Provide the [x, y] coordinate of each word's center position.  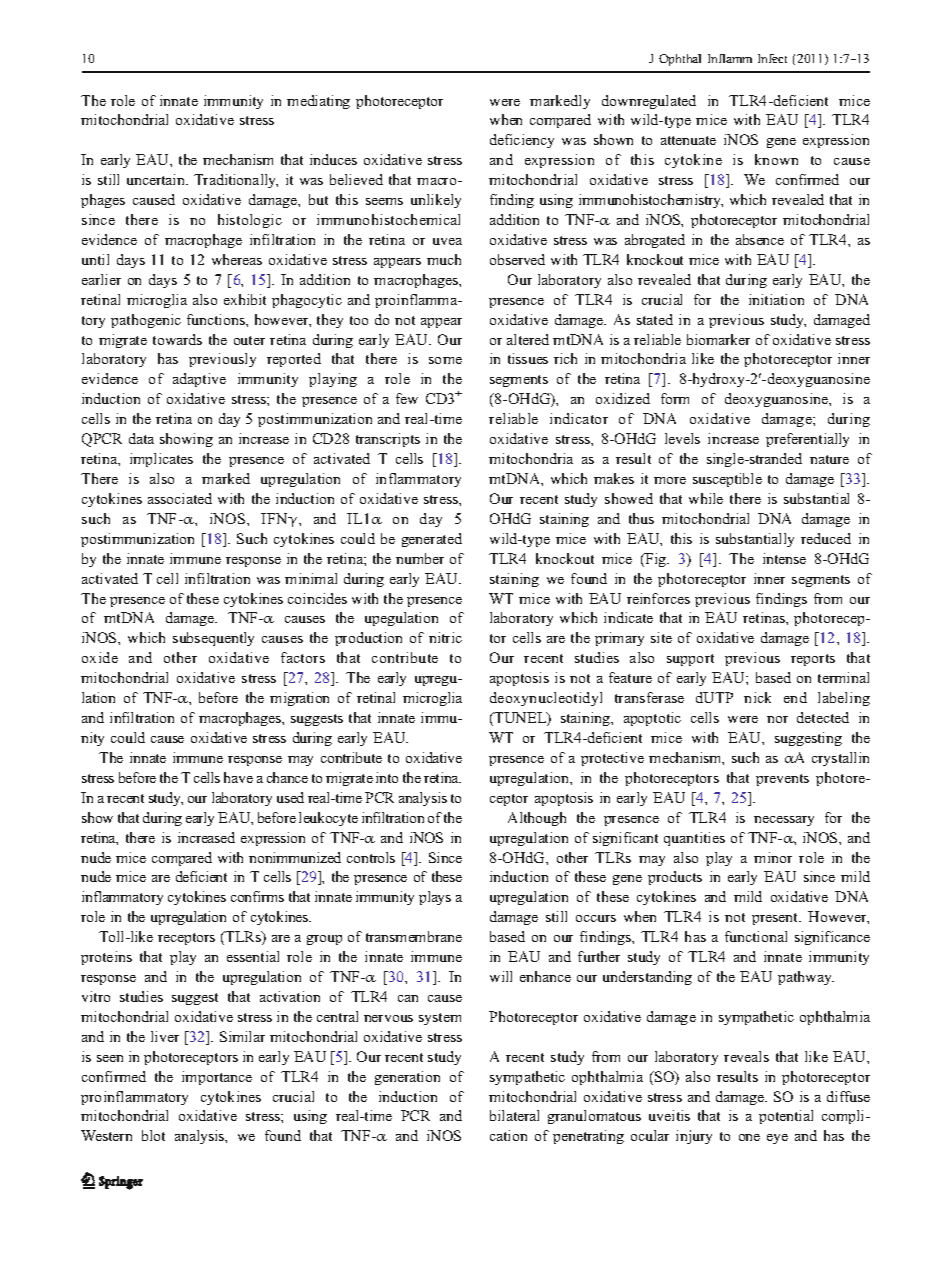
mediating [318, 102]
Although [537, 819]
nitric [445, 637]
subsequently [213, 639]
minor [773, 857]
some [445, 360]
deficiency [522, 141]
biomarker [718, 339]
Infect [772, 58]
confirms [257, 896]
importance [217, 1078]
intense [784, 558]
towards [177, 339]
